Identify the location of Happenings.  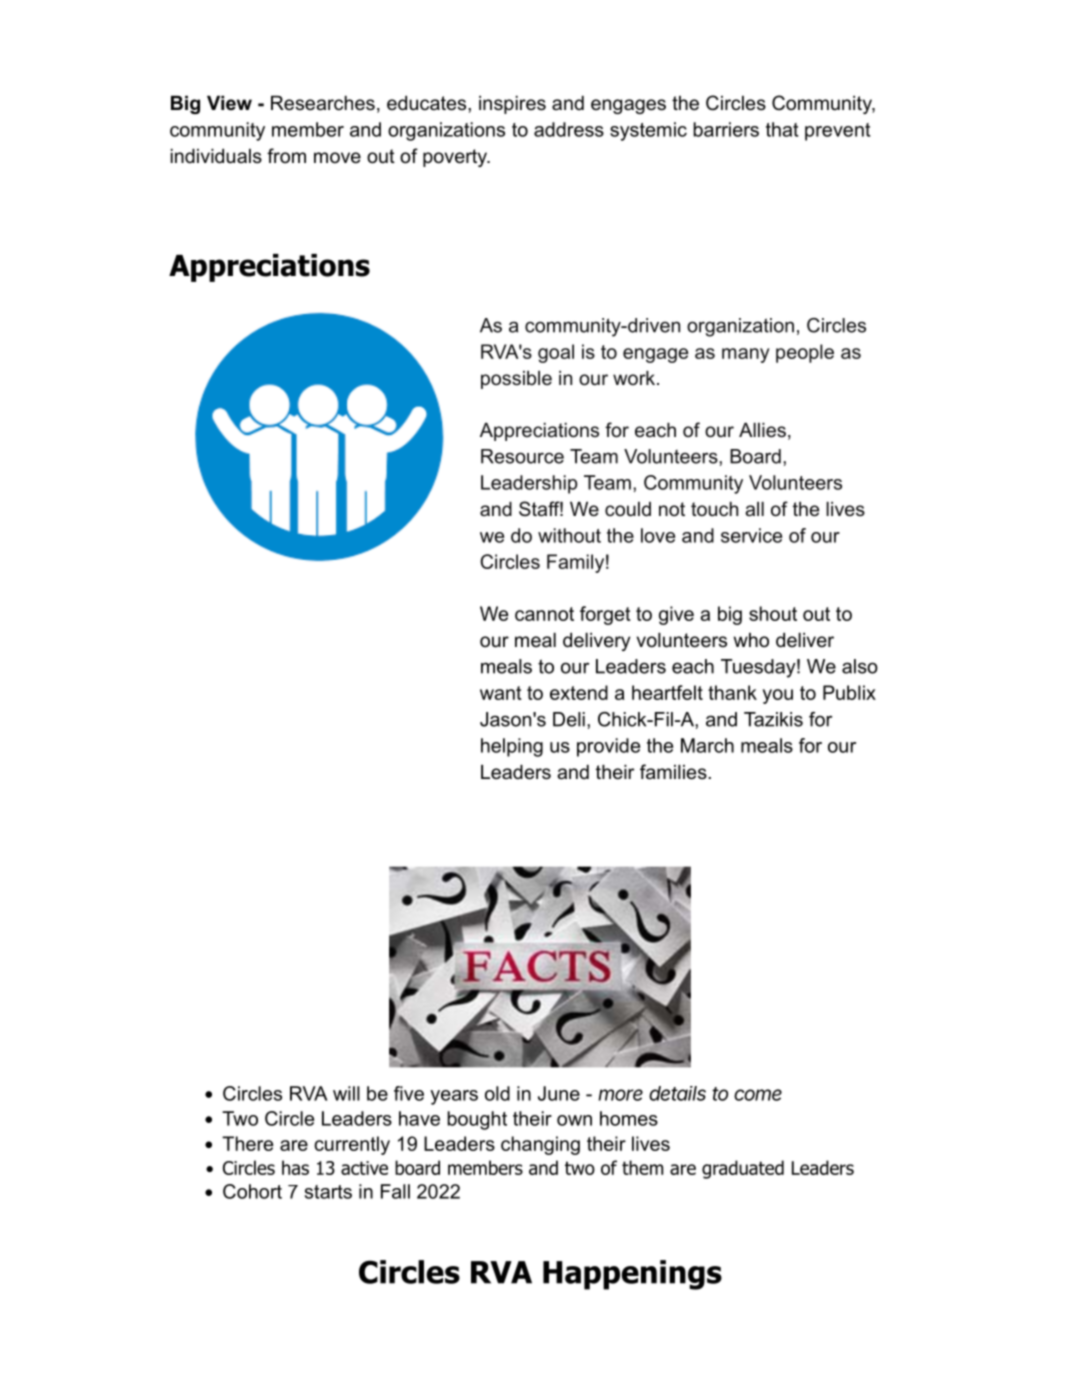
(632, 1275).
